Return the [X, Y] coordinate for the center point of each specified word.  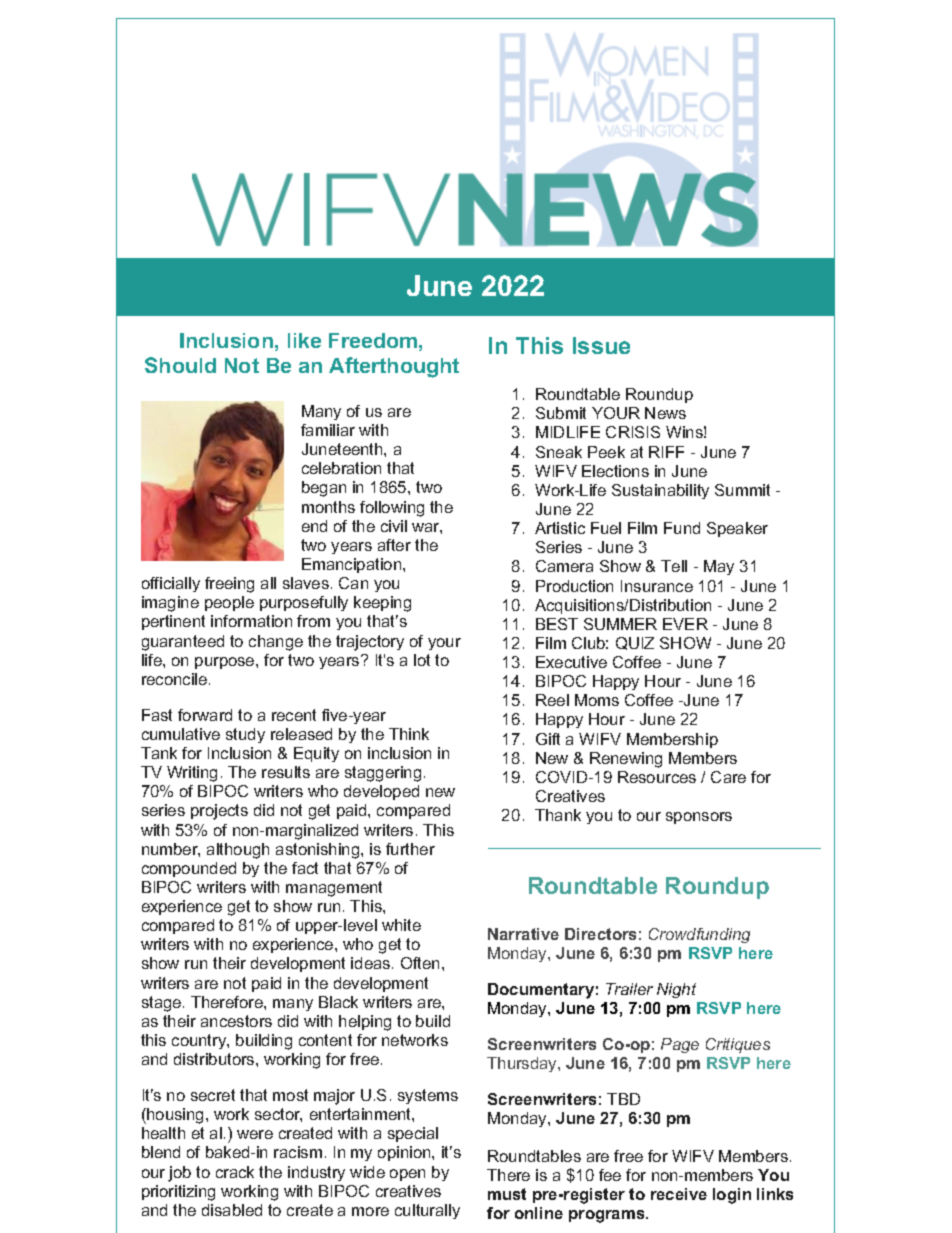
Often [420, 963]
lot [422, 660]
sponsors [699, 818]
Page [680, 1045]
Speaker [737, 529]
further [410, 849]
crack [235, 1172]
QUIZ [635, 643]
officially [171, 584]
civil [394, 526]
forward [205, 715]
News [665, 413]
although [238, 851]
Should [180, 365]
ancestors [236, 1021]
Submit [561, 413]
